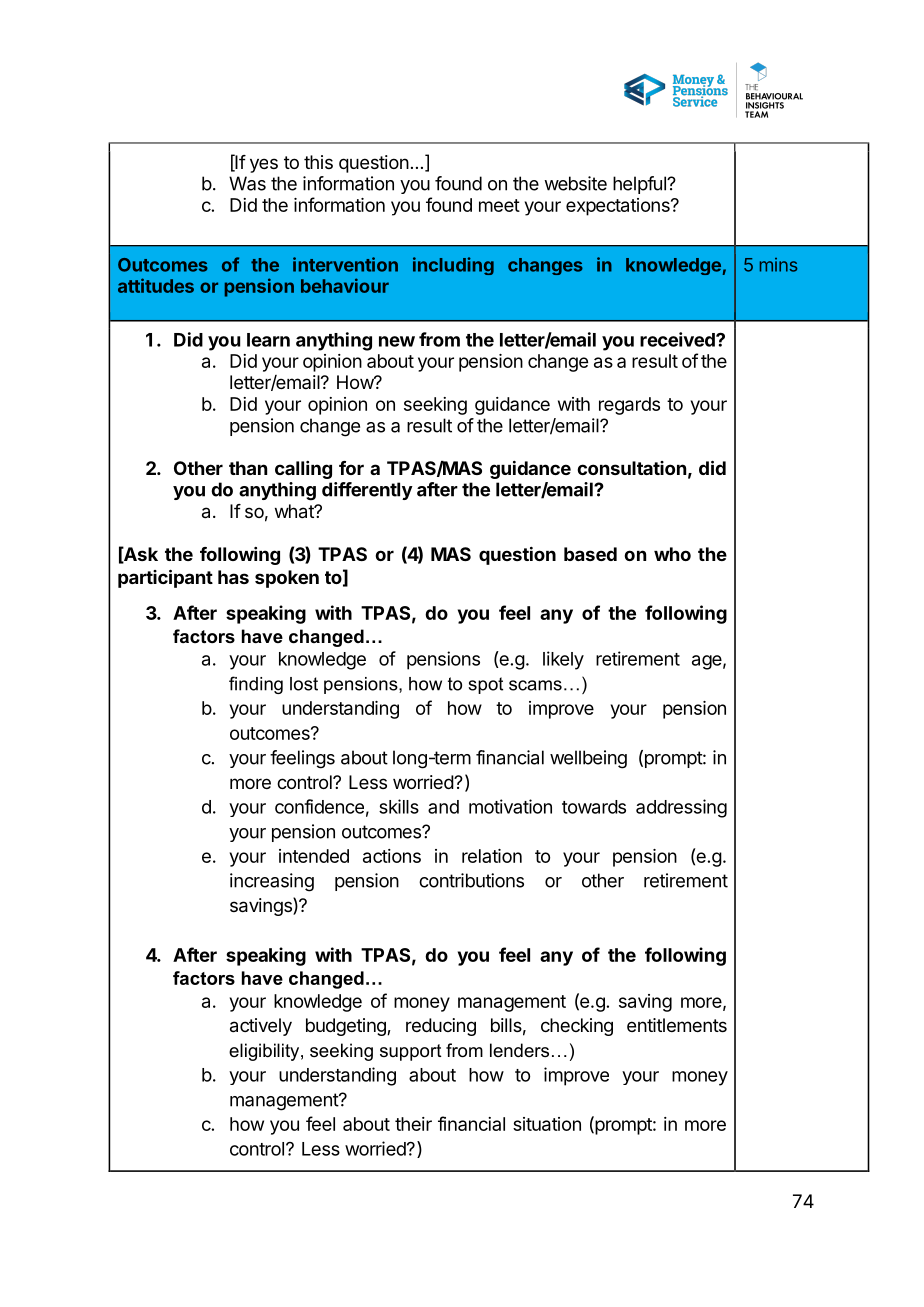 The width and height of the image is (924, 1307). Describe the element at coordinates (261, 1027) in the image. I see `actively` at that location.
